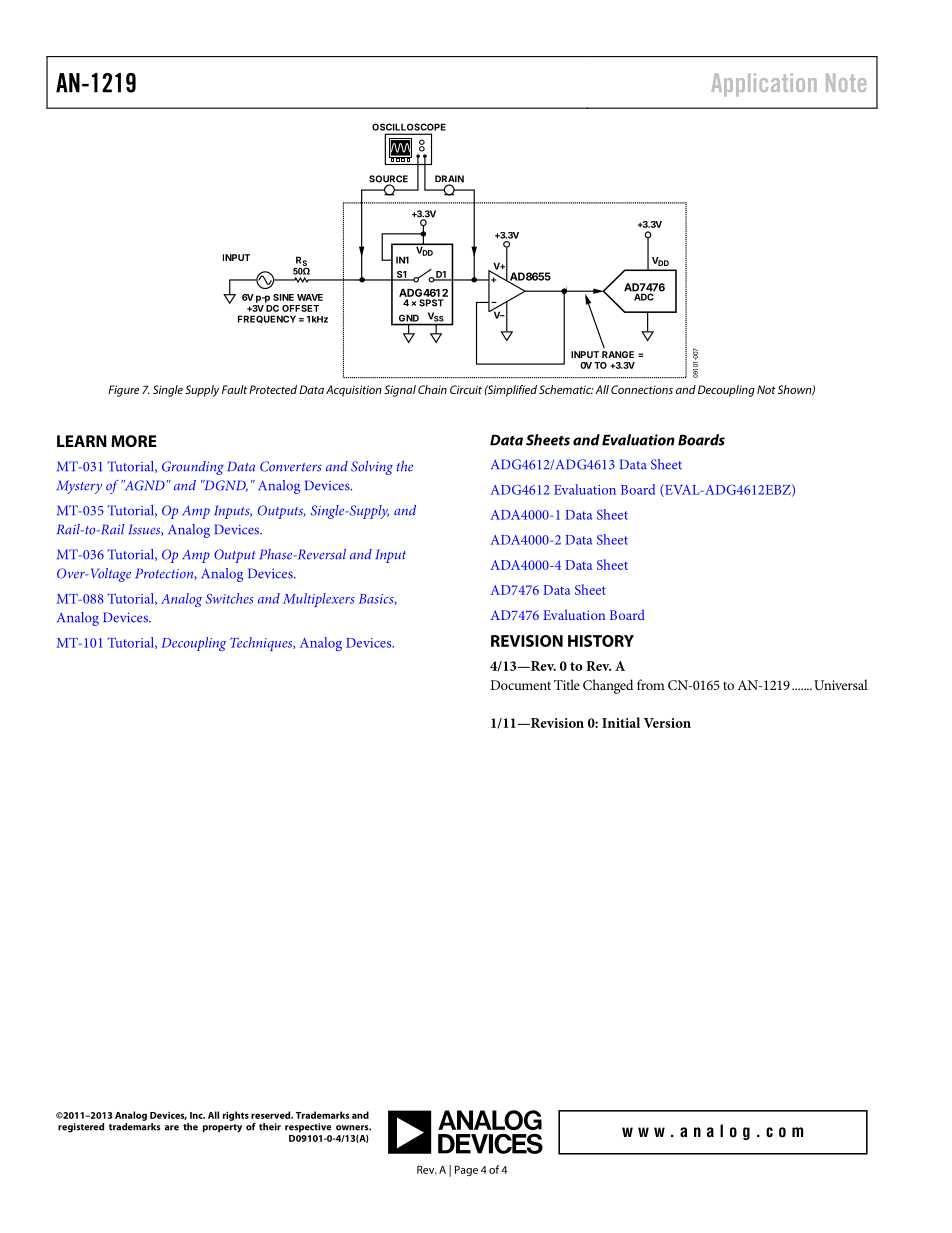 This screenshot has width=952, height=1233. I want to click on SOURCE, so click(388, 180).
